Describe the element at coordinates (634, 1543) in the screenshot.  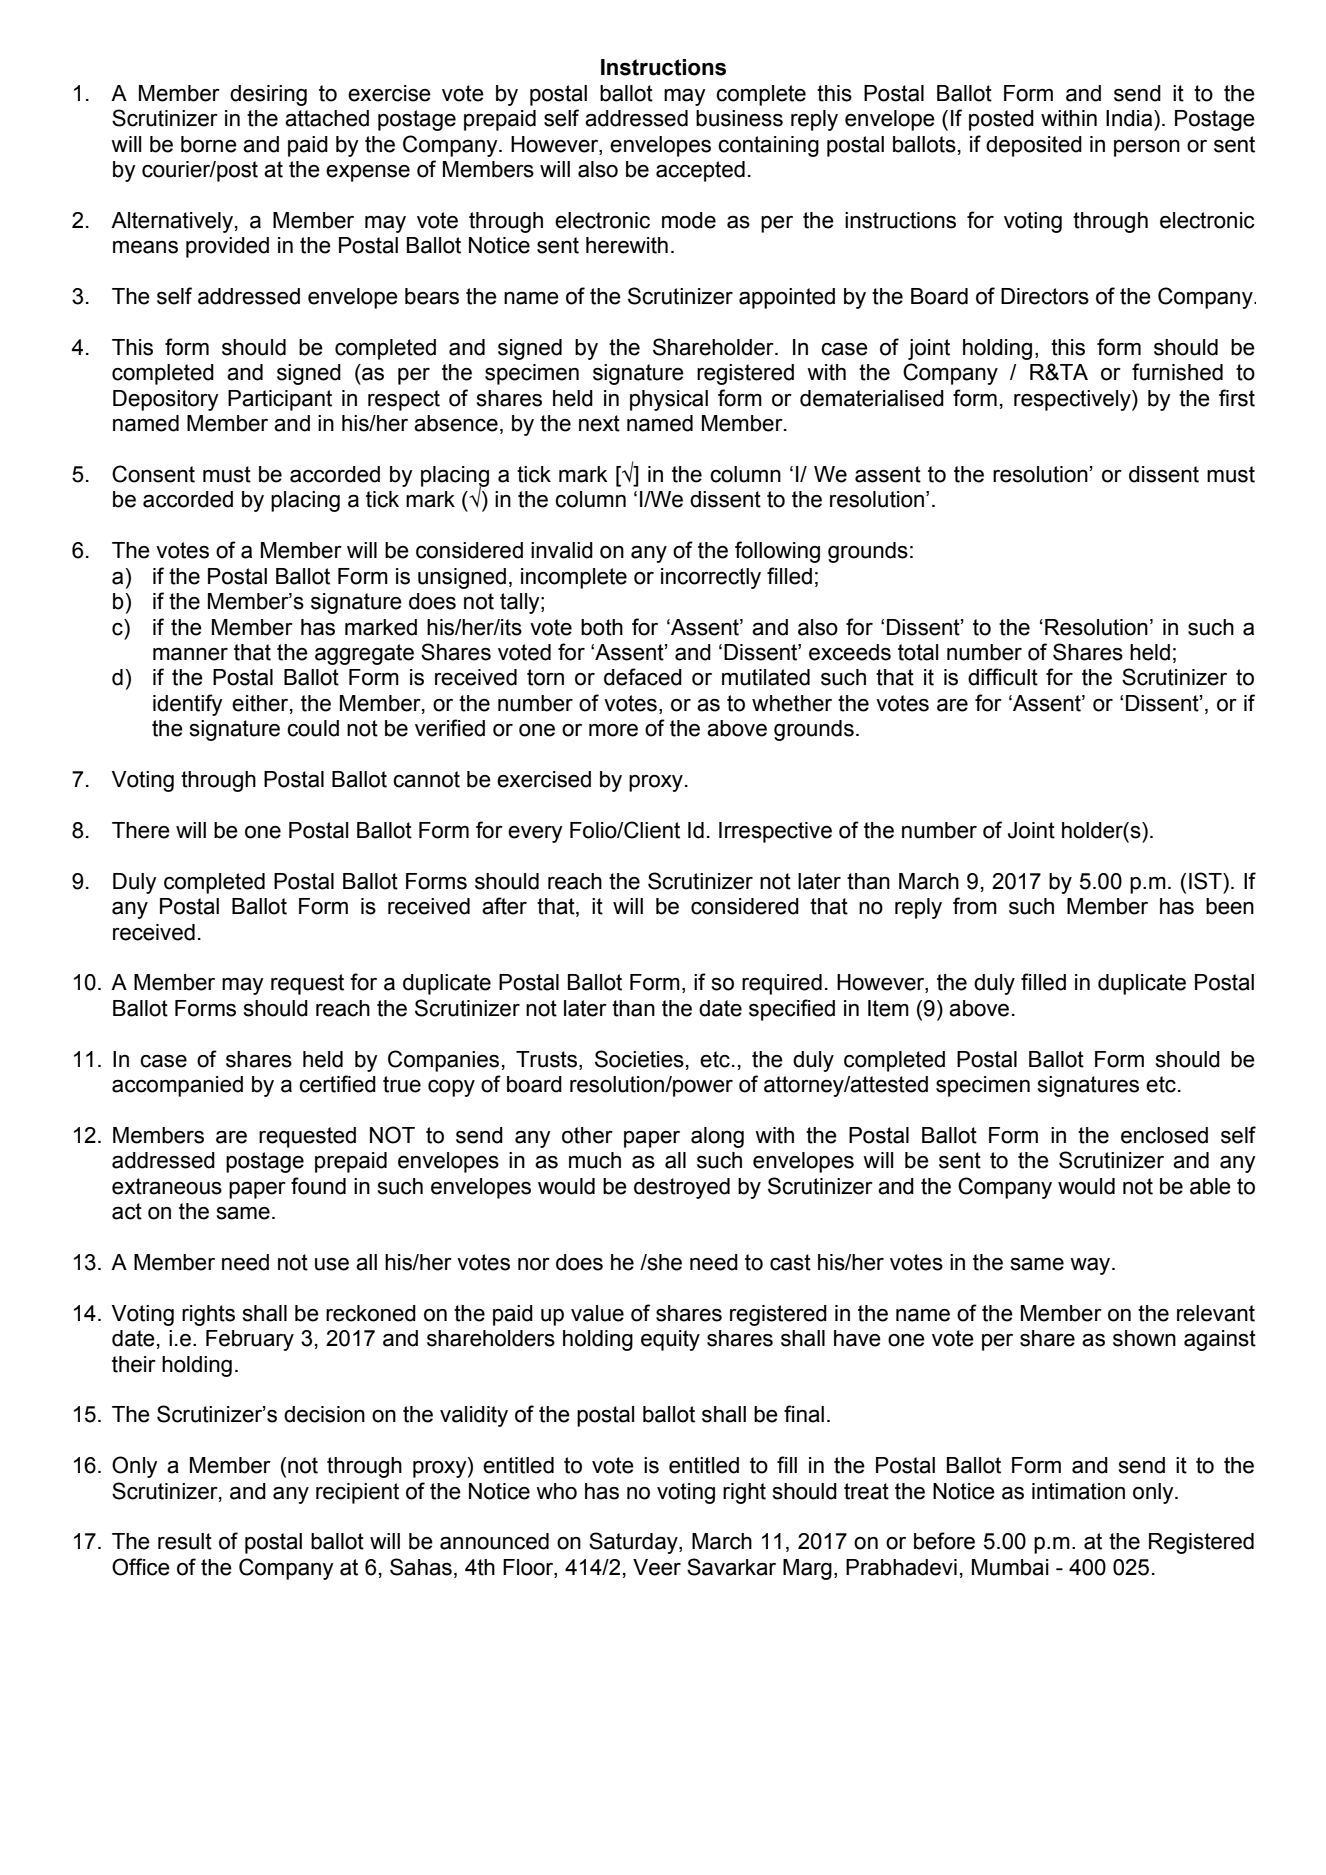
I see `Saturday` at that location.
